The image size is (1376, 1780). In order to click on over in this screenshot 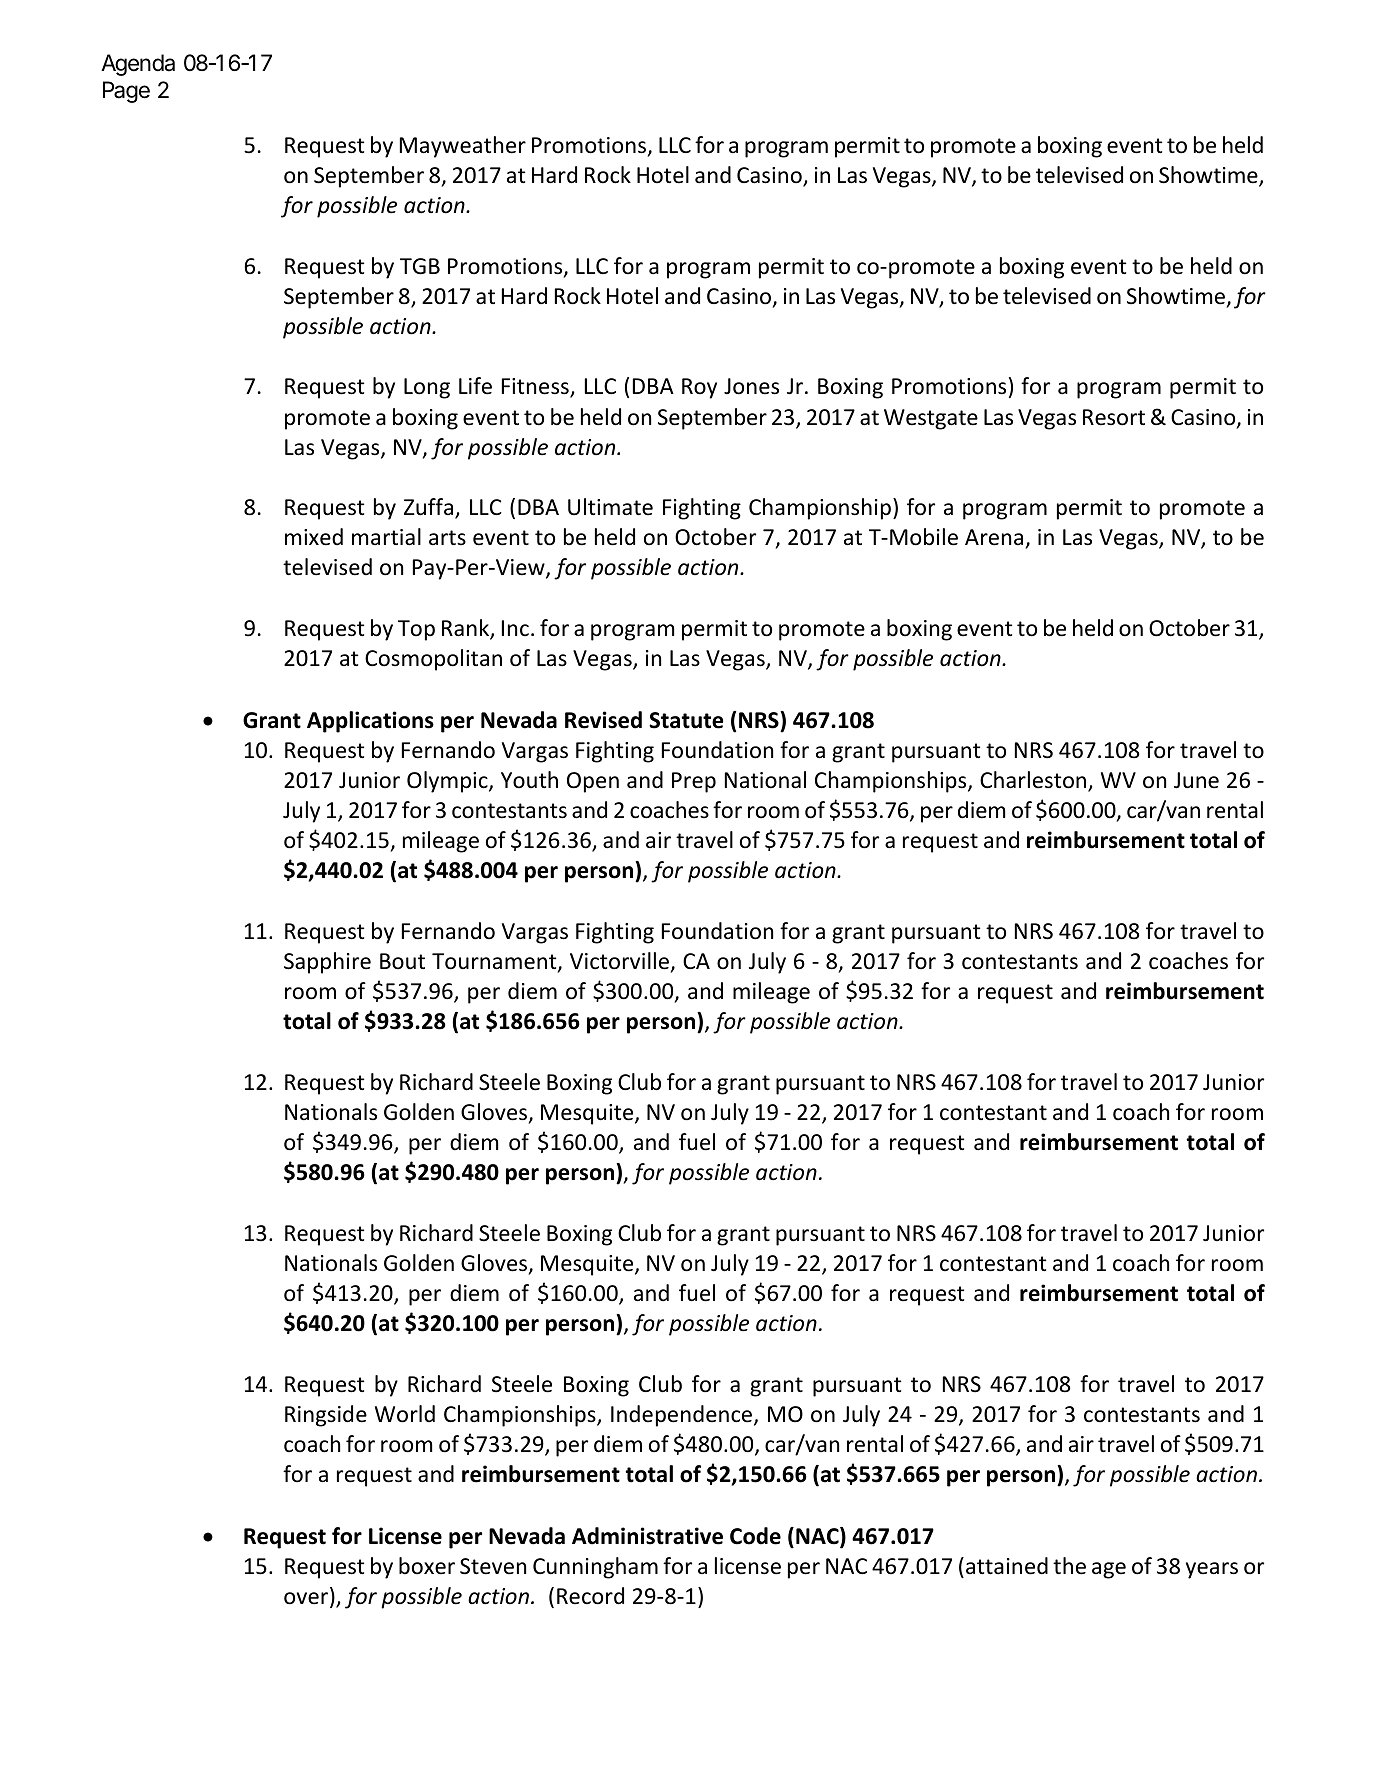, I will do `click(307, 1599)`.
